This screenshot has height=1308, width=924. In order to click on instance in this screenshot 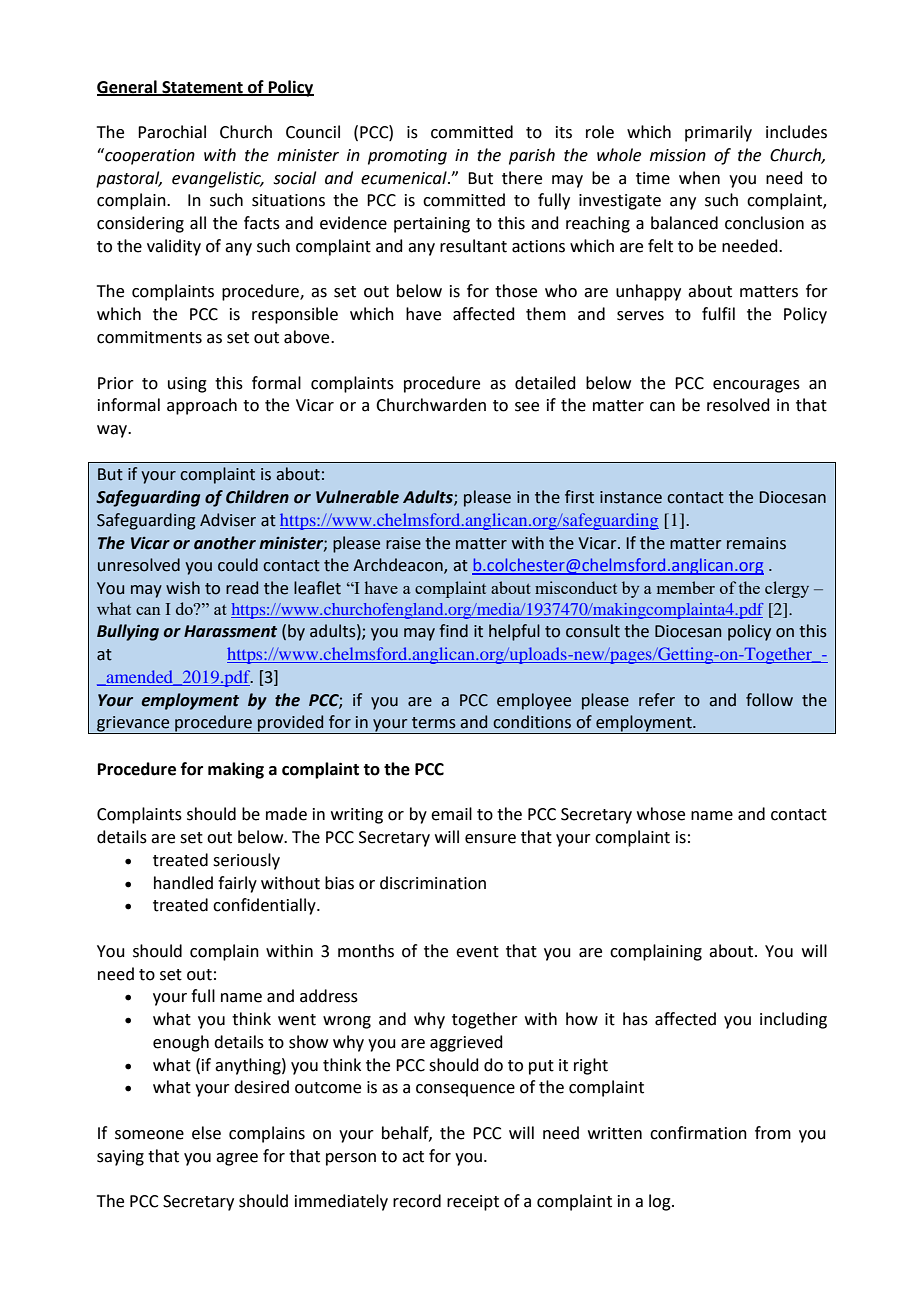, I will do `click(631, 497)`.
